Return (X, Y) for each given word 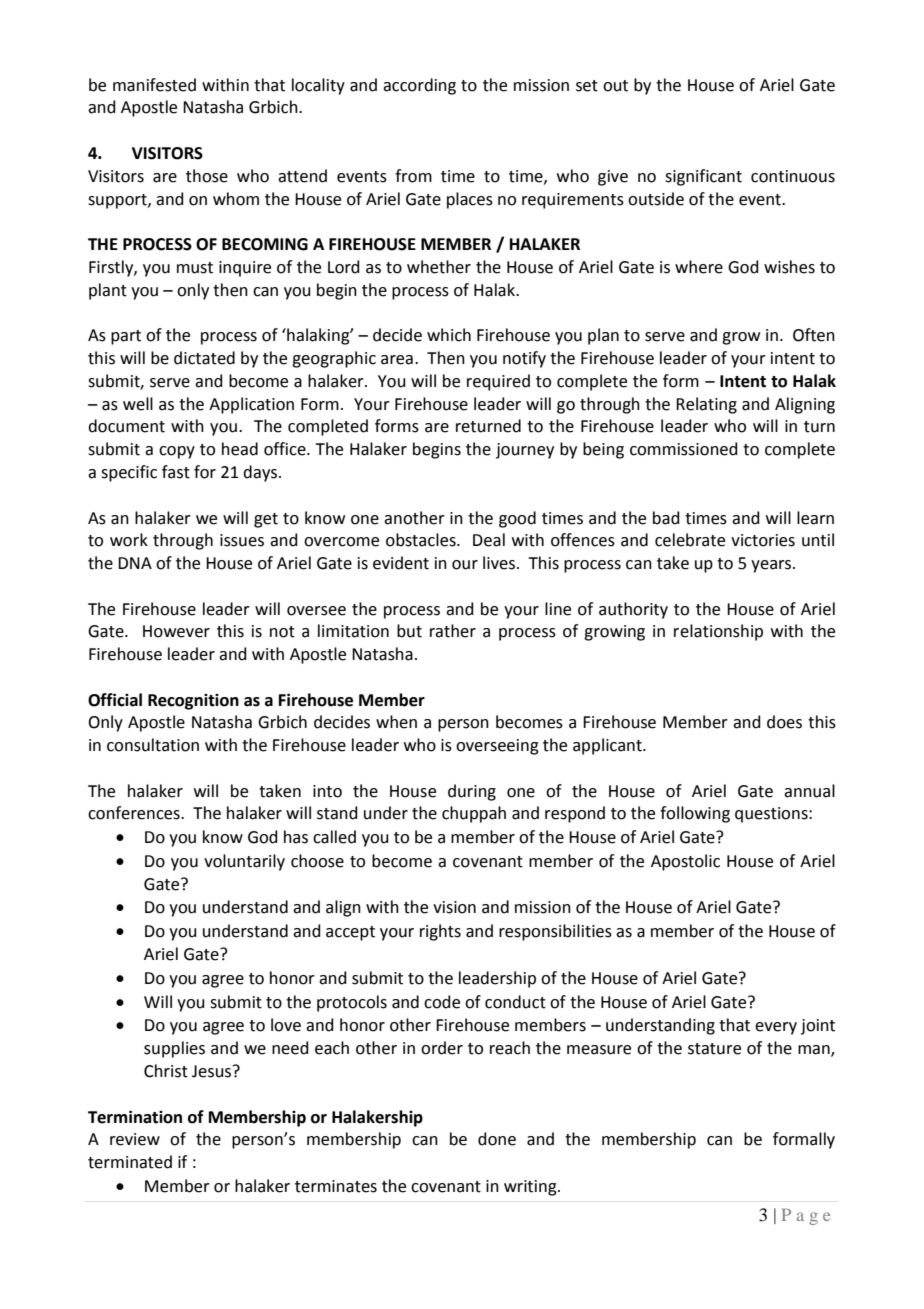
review (135, 1139)
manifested (154, 85)
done (497, 1139)
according (419, 86)
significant (703, 177)
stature (714, 1049)
